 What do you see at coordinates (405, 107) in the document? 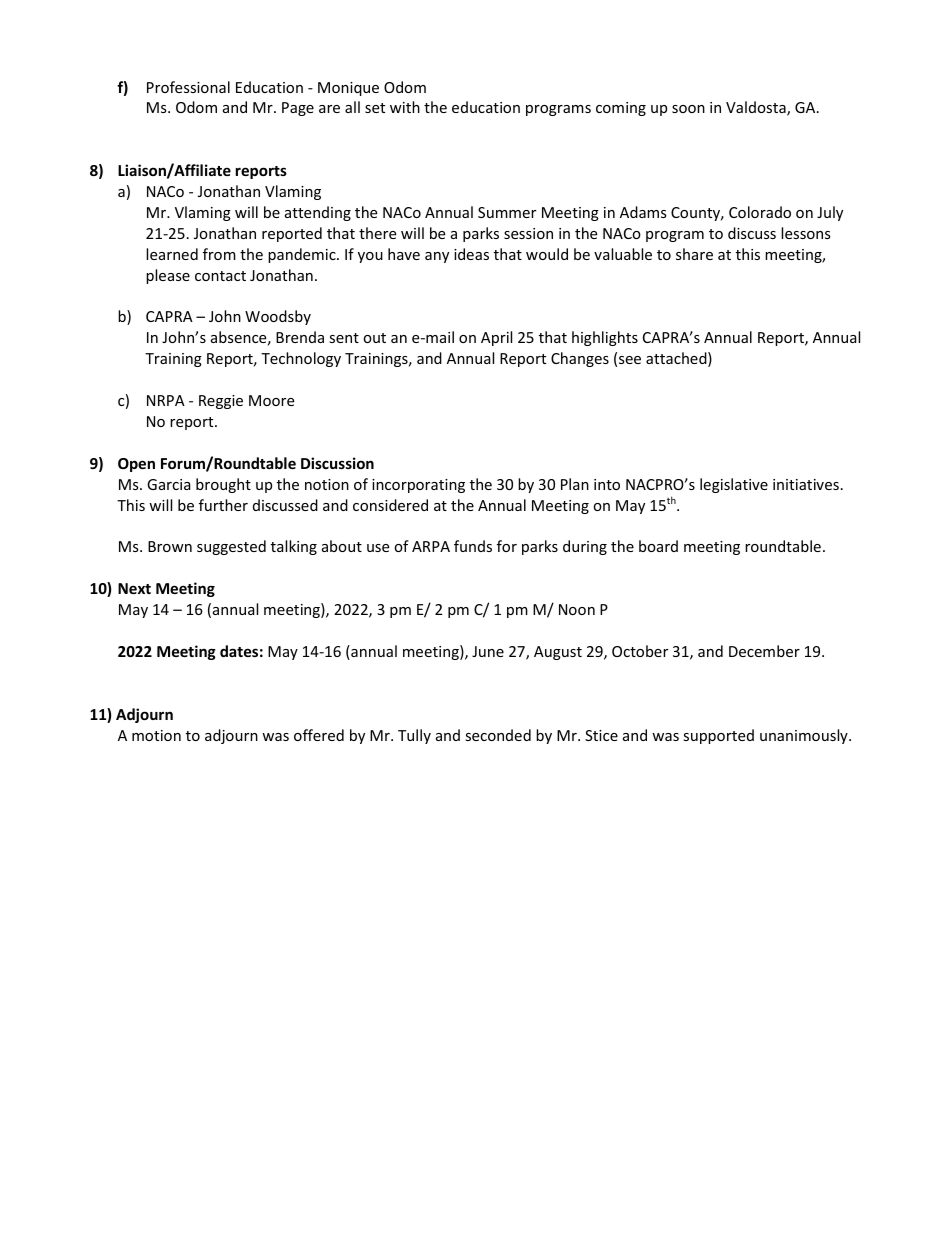
I see `with` at bounding box center [405, 107].
